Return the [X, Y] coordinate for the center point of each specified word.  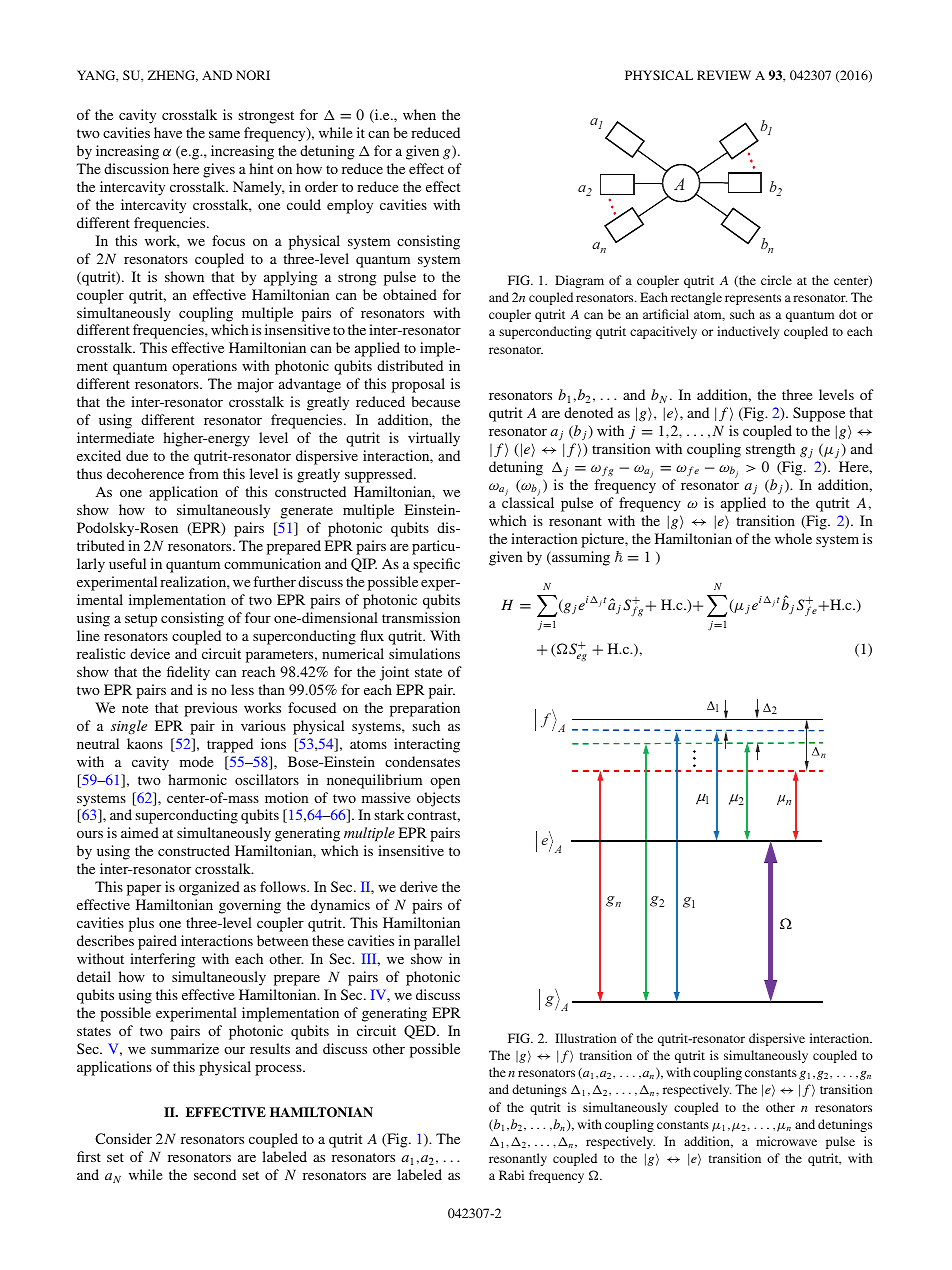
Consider [123, 1138]
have [168, 132]
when [419, 114]
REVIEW [724, 75]
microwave [786, 1141]
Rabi [511, 1175]
